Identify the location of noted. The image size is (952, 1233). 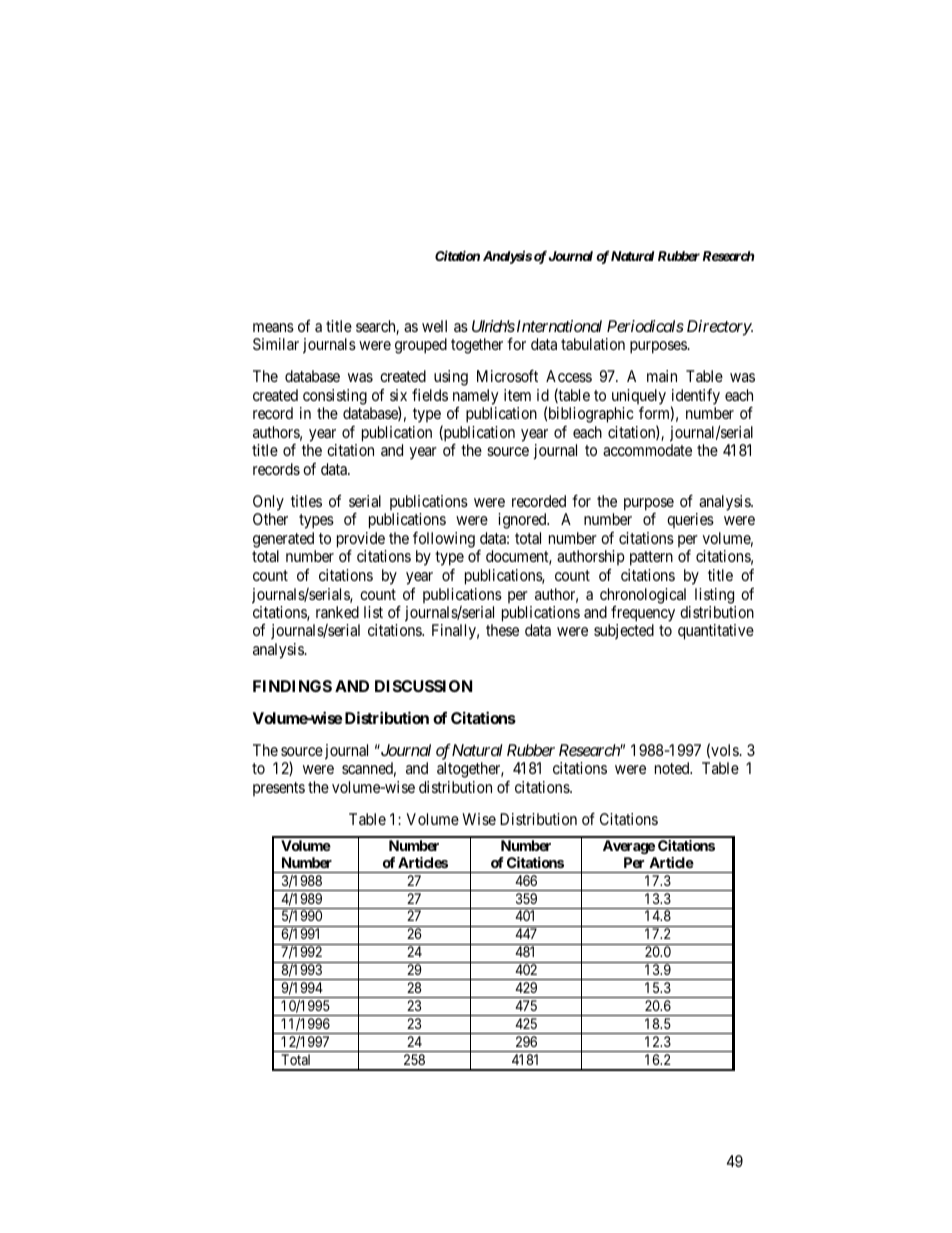
(673, 768).
